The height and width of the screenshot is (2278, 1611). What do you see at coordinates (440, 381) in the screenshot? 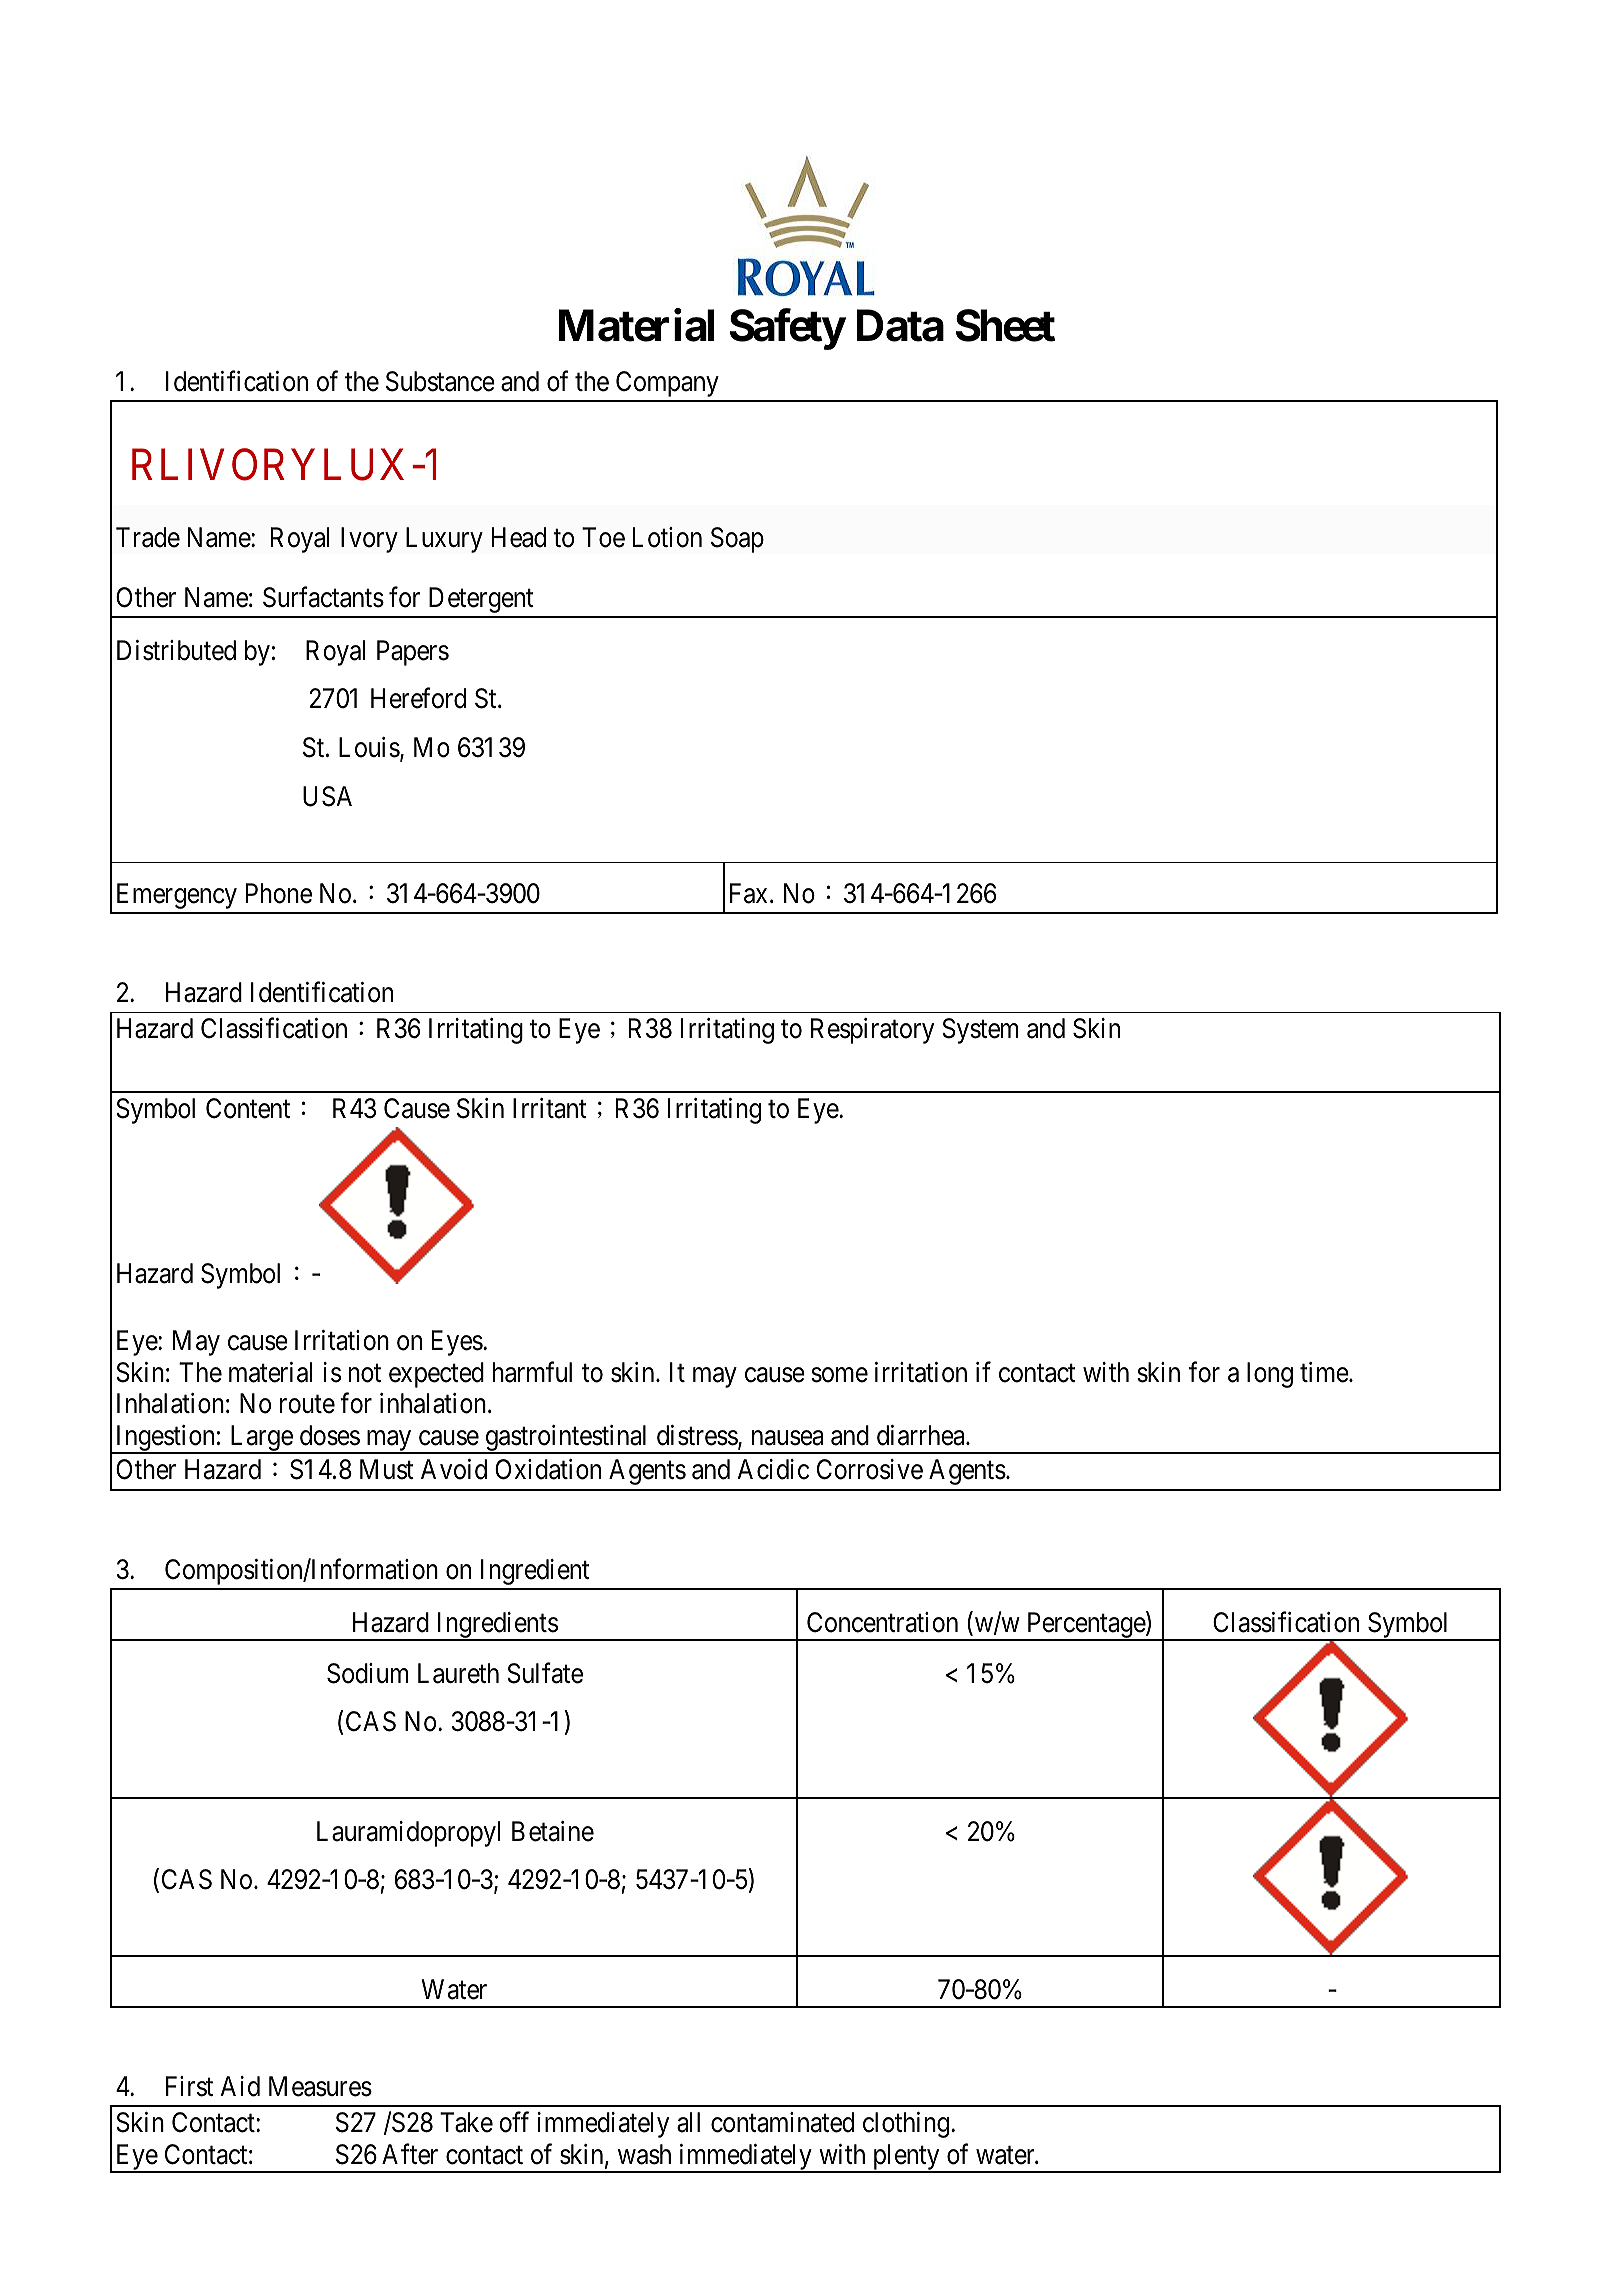
I see `Substance` at bounding box center [440, 381].
